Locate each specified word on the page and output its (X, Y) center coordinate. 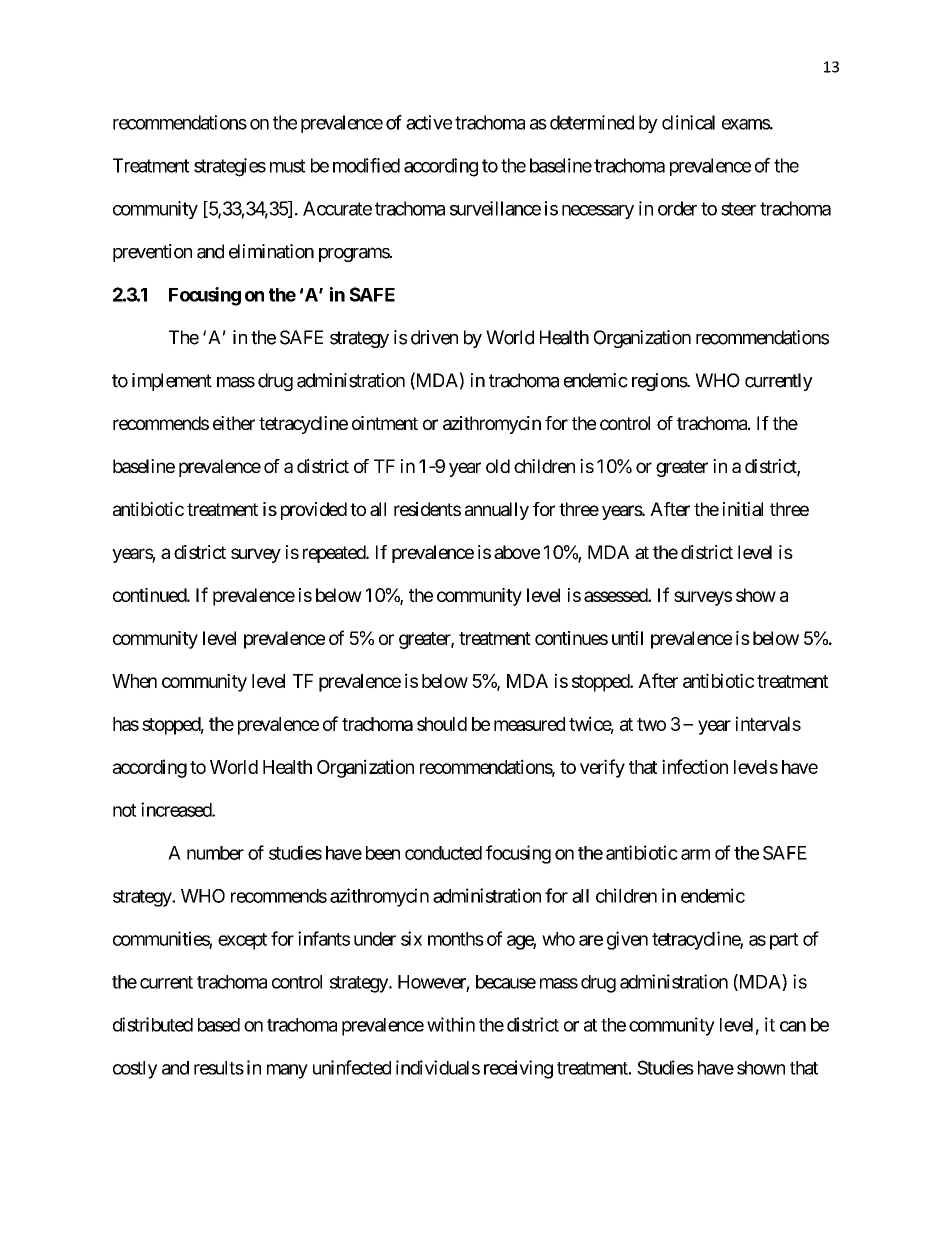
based (219, 1025)
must (288, 166)
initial (743, 509)
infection (695, 766)
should (442, 724)
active (429, 122)
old (498, 466)
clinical (688, 122)
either (234, 423)
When (134, 681)
